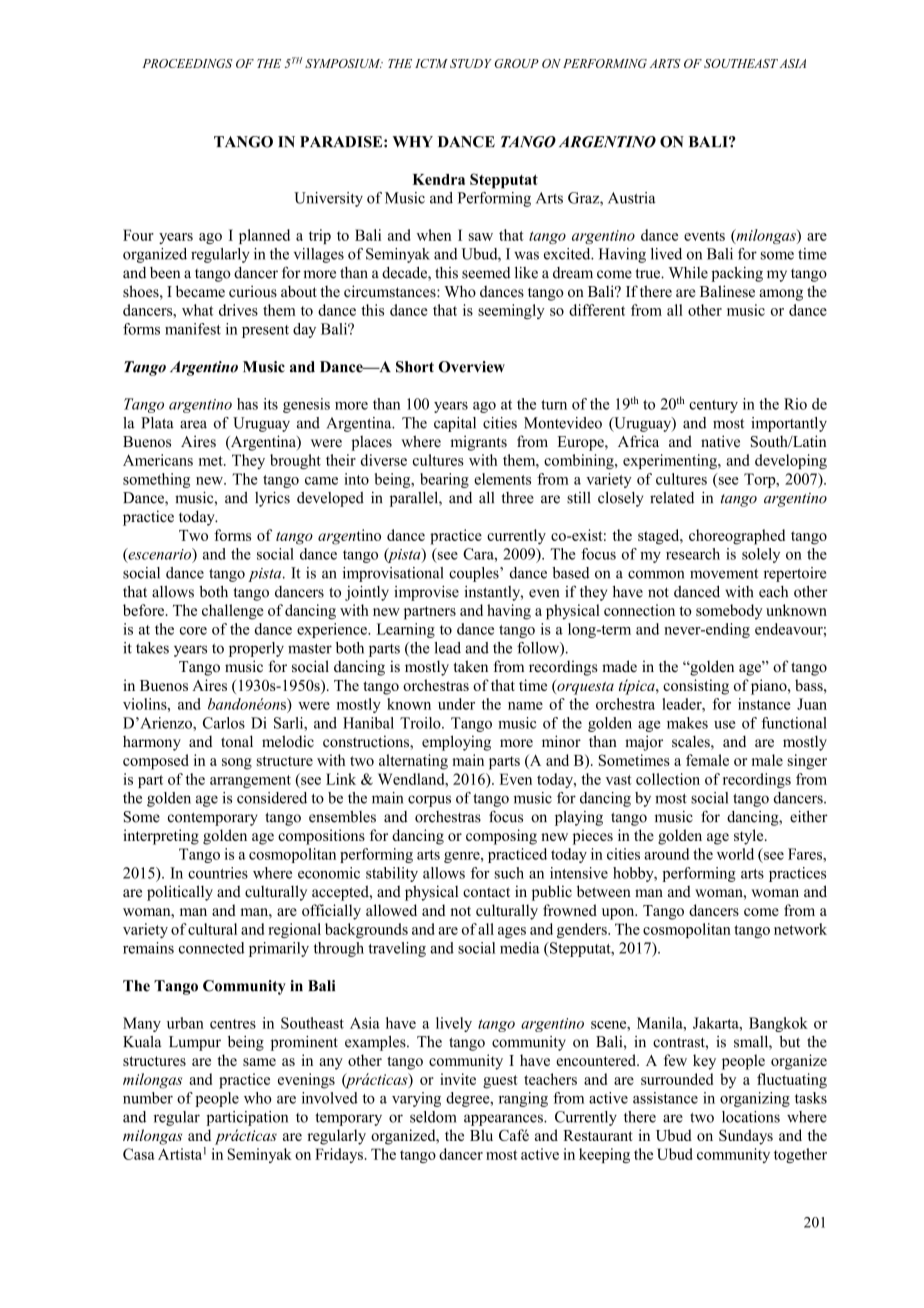 This image has height=1308, width=924. What do you see at coordinates (456, 704) in the image?
I see `under` at bounding box center [456, 704].
